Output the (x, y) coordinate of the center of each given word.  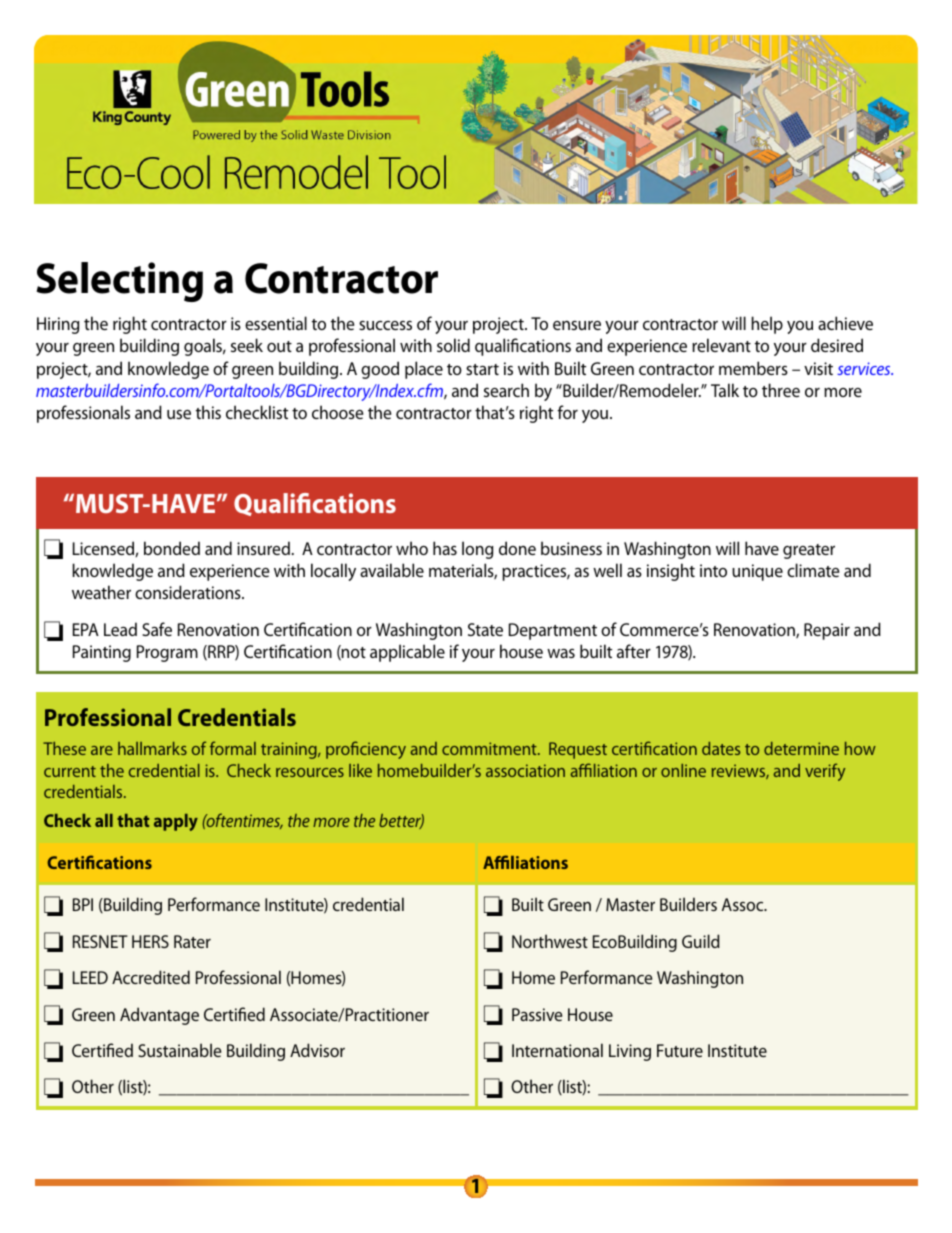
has (445, 548)
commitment (490, 748)
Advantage (159, 1016)
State (485, 629)
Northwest (550, 941)
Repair (827, 631)
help (767, 325)
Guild (701, 941)
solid (453, 345)
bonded (172, 548)
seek (247, 345)
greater (809, 551)
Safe (157, 629)
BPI (83, 904)
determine (801, 748)
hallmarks (152, 748)
